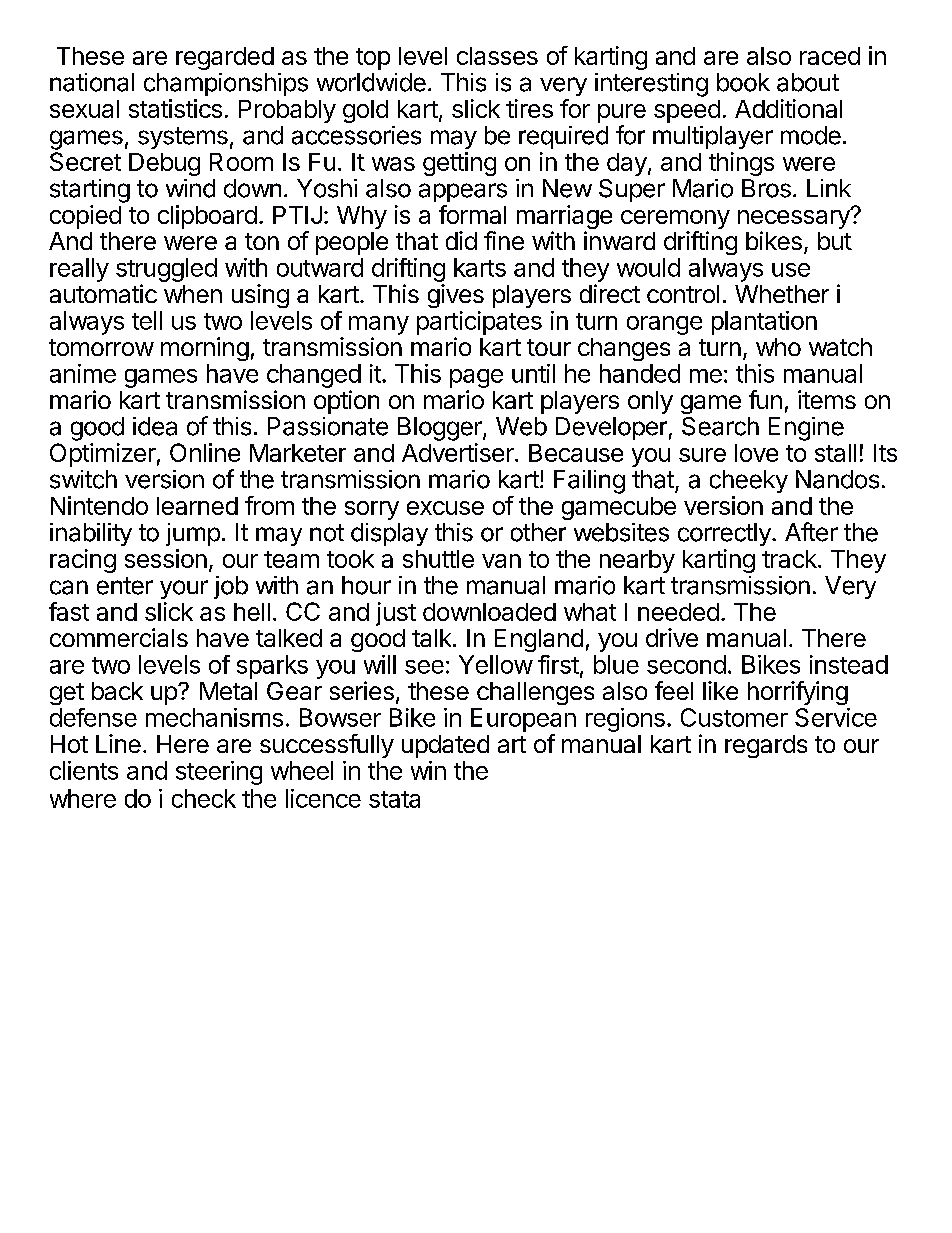 This document has height=1233, width=952. What do you see at coordinates (226, 84) in the document?
I see `championships` at bounding box center [226, 84].
